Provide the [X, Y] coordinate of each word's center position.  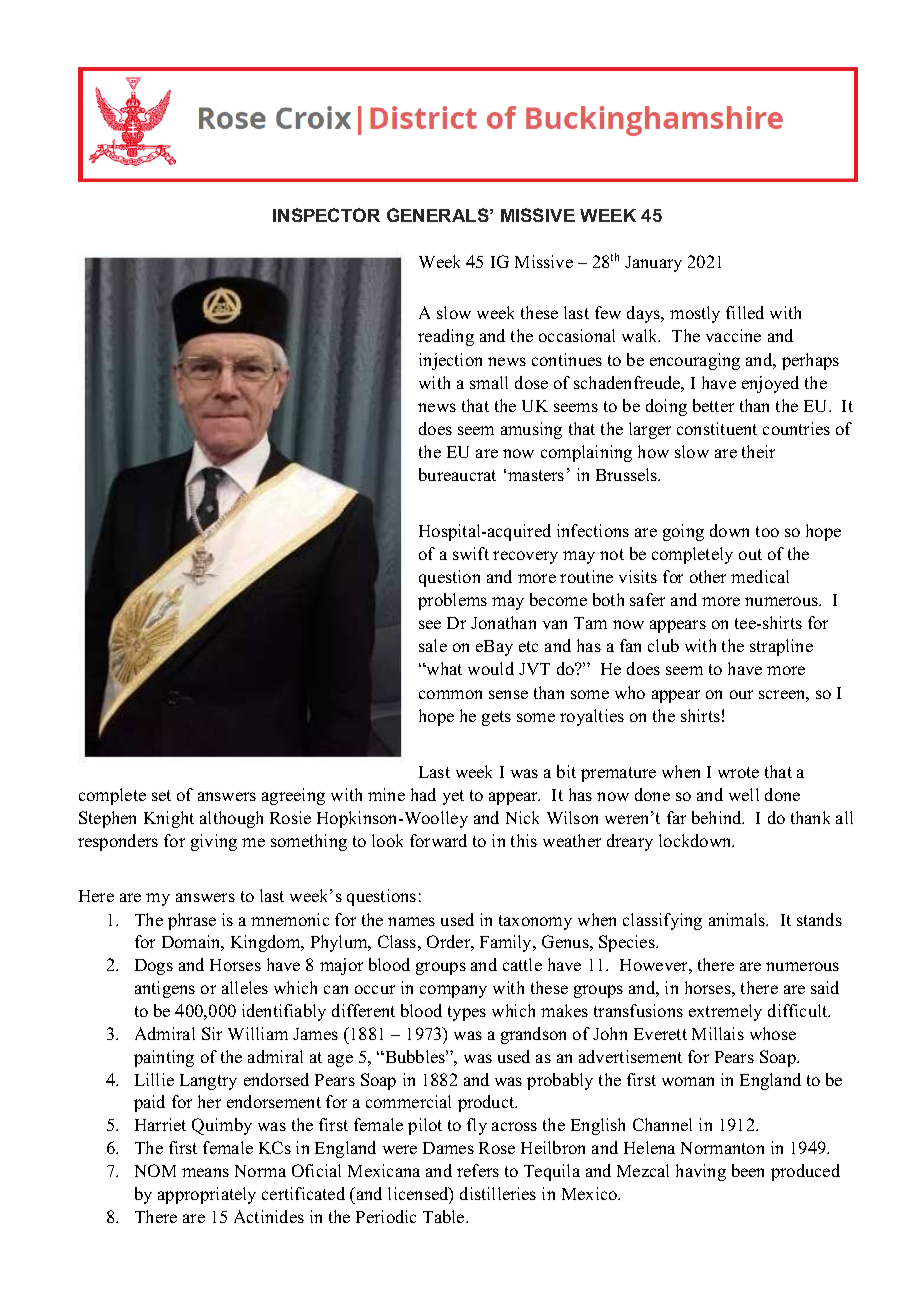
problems [452, 601]
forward [438, 840]
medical [760, 576]
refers [478, 1170]
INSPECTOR [326, 215]
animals [738, 919]
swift [471, 553]
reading [446, 337]
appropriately [207, 1195]
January [653, 264]
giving [214, 842]
